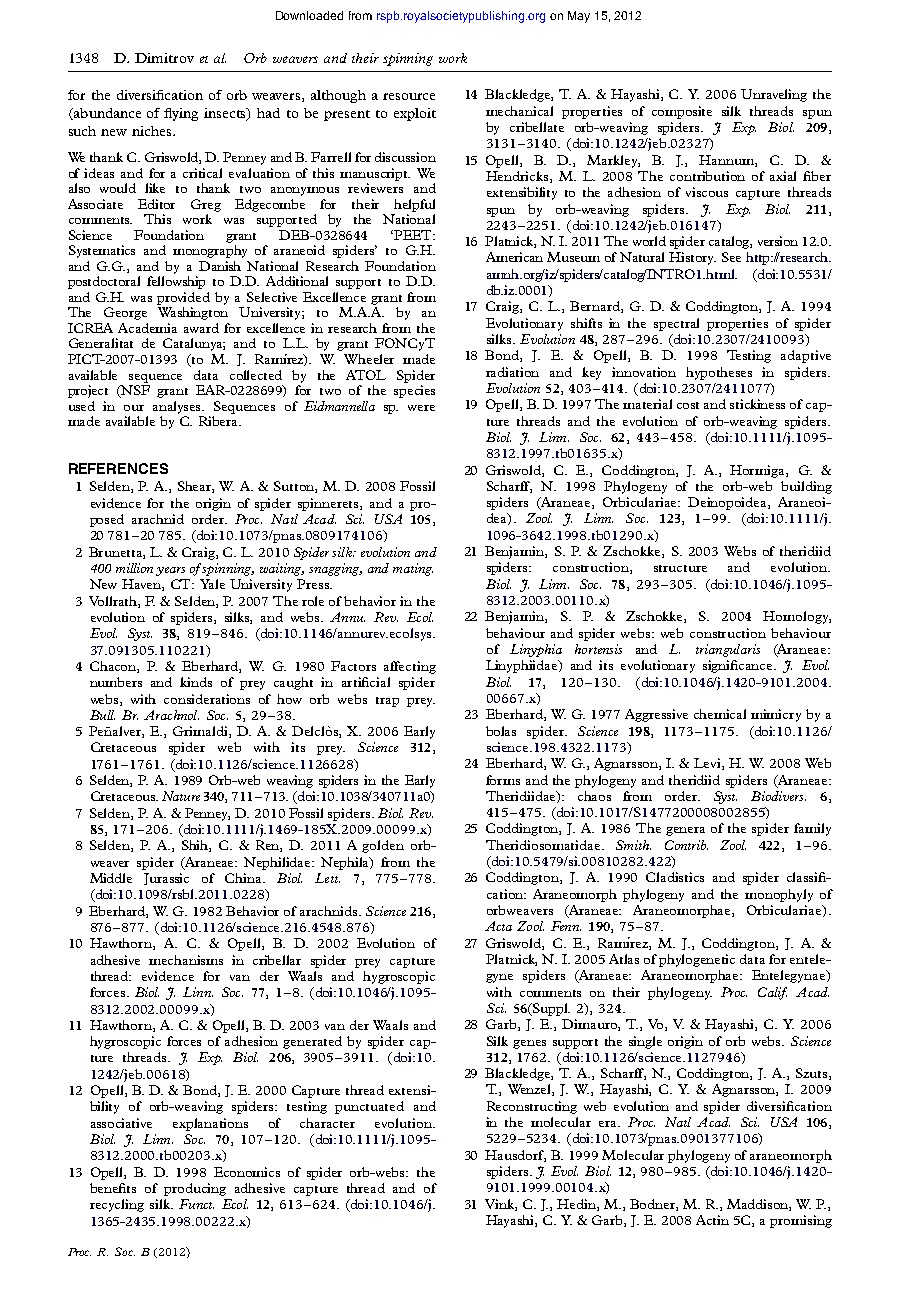 The width and height of the page is (924, 1308). What do you see at coordinates (409, 96) in the page?
I see `resource` at bounding box center [409, 96].
